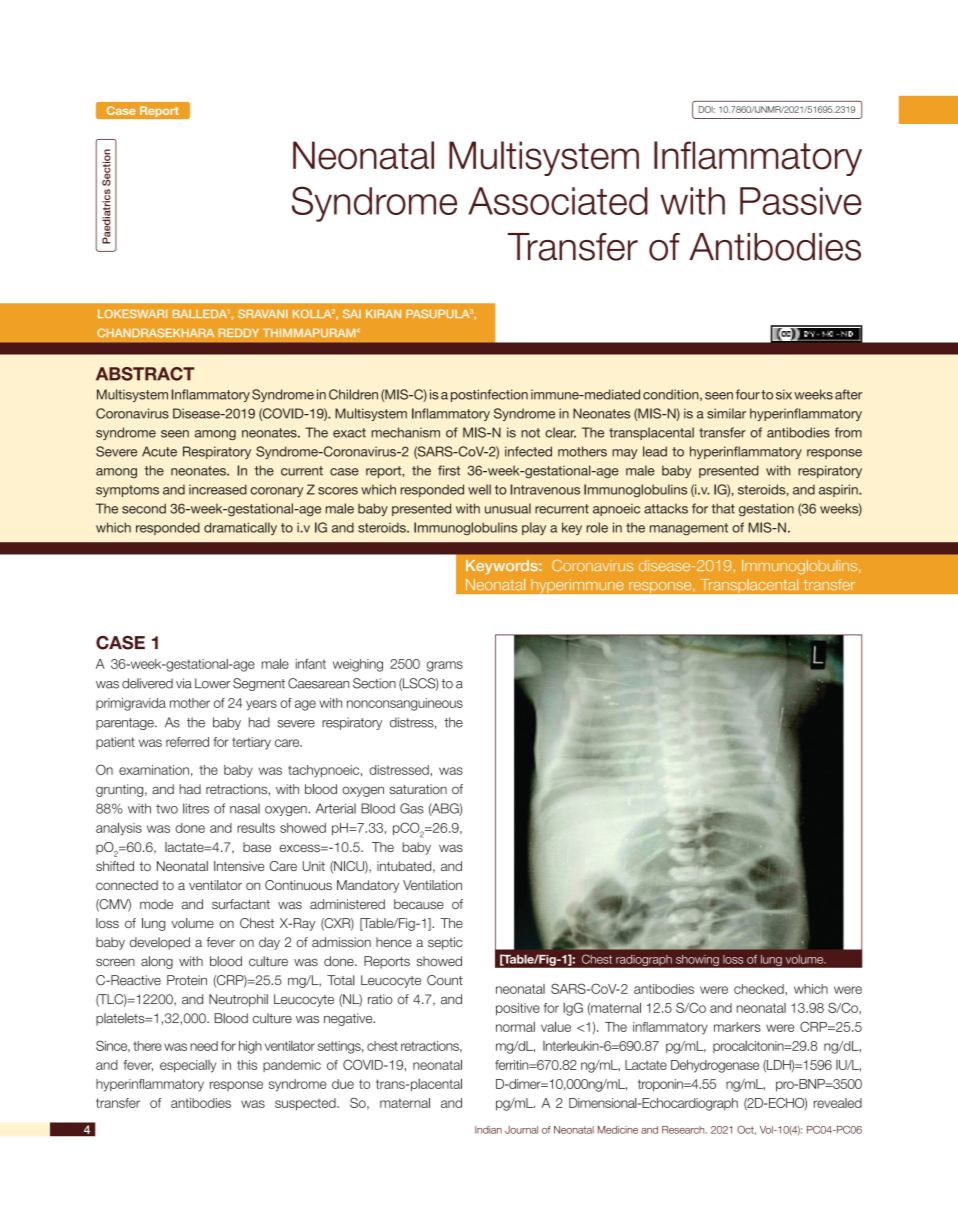 This screenshot has height=1232, width=958. I want to click on ABSTRACT, so click(145, 374).
